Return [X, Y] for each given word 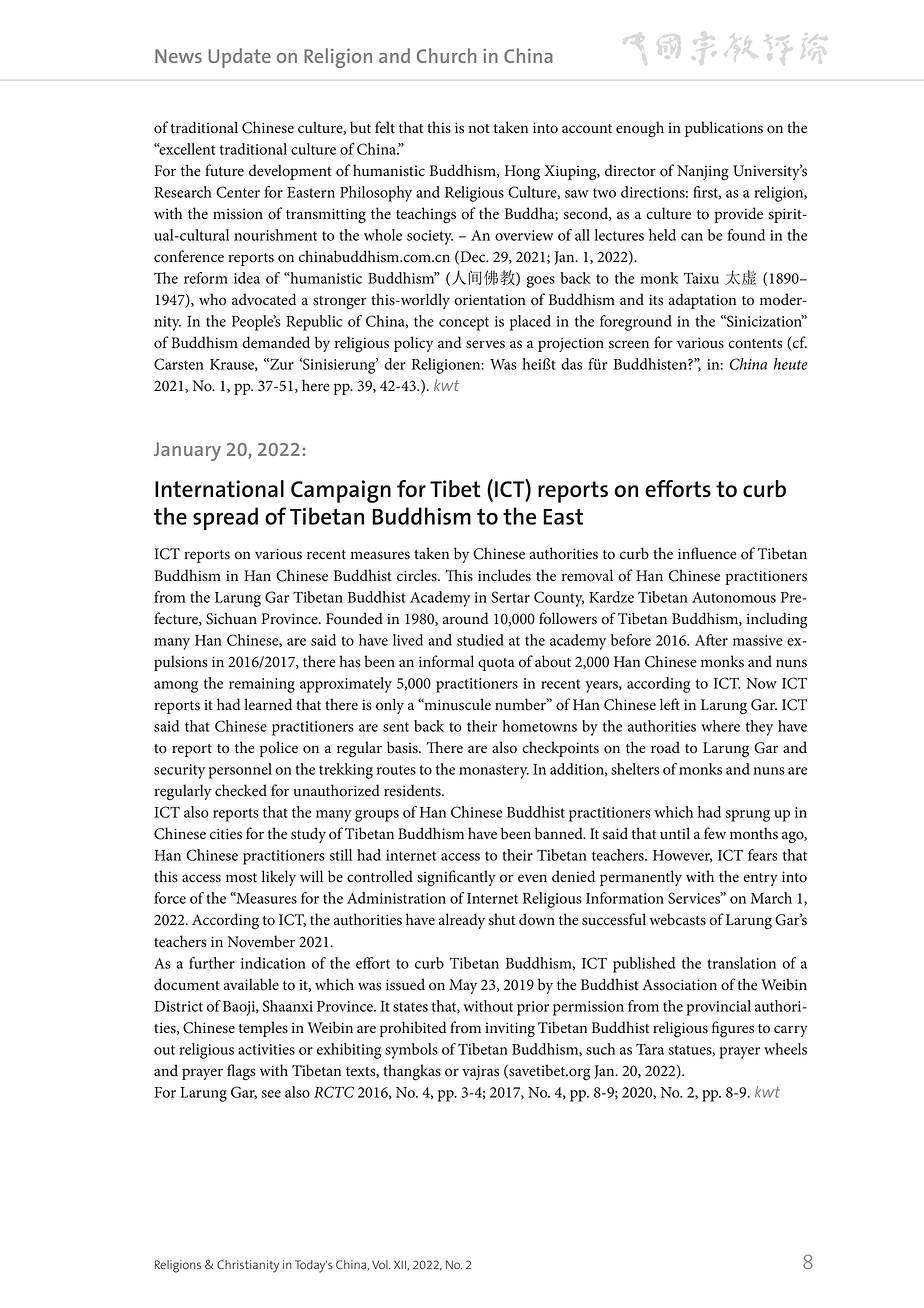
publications [724, 129]
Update [239, 58]
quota [496, 664]
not [479, 129]
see [271, 1094]
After [711, 640]
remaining [262, 685]
